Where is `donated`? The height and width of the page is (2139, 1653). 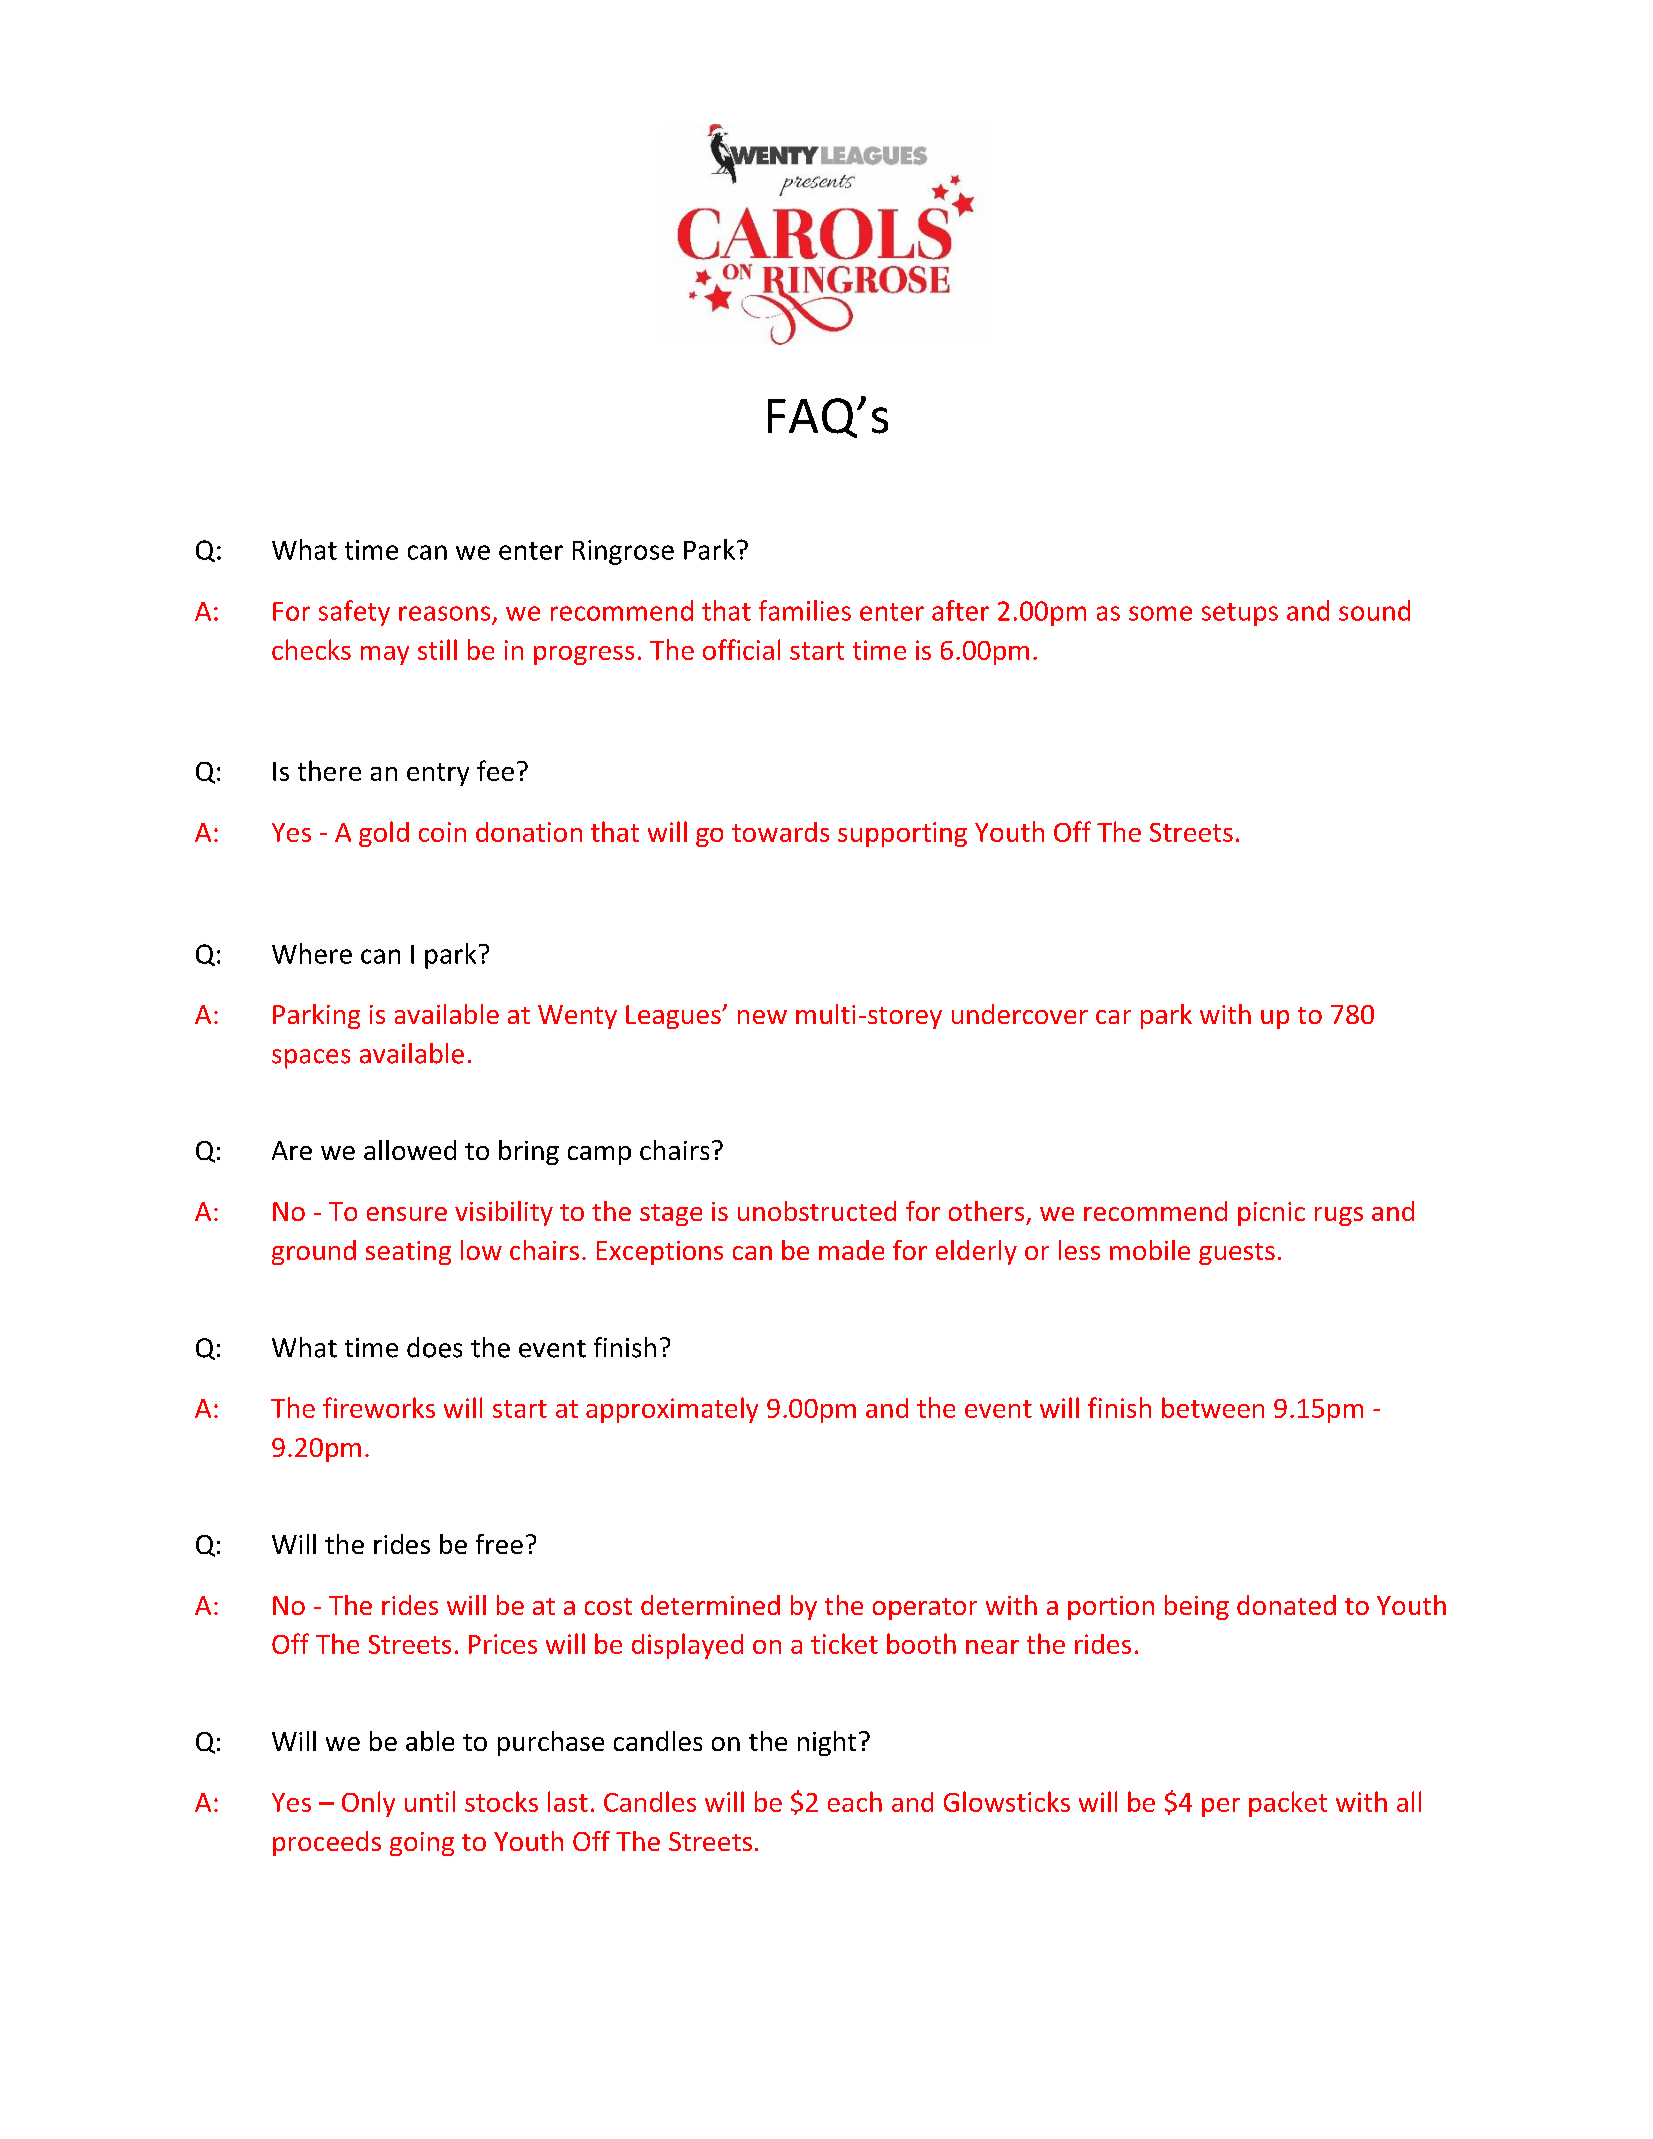
donated is located at coordinates (1286, 1605).
